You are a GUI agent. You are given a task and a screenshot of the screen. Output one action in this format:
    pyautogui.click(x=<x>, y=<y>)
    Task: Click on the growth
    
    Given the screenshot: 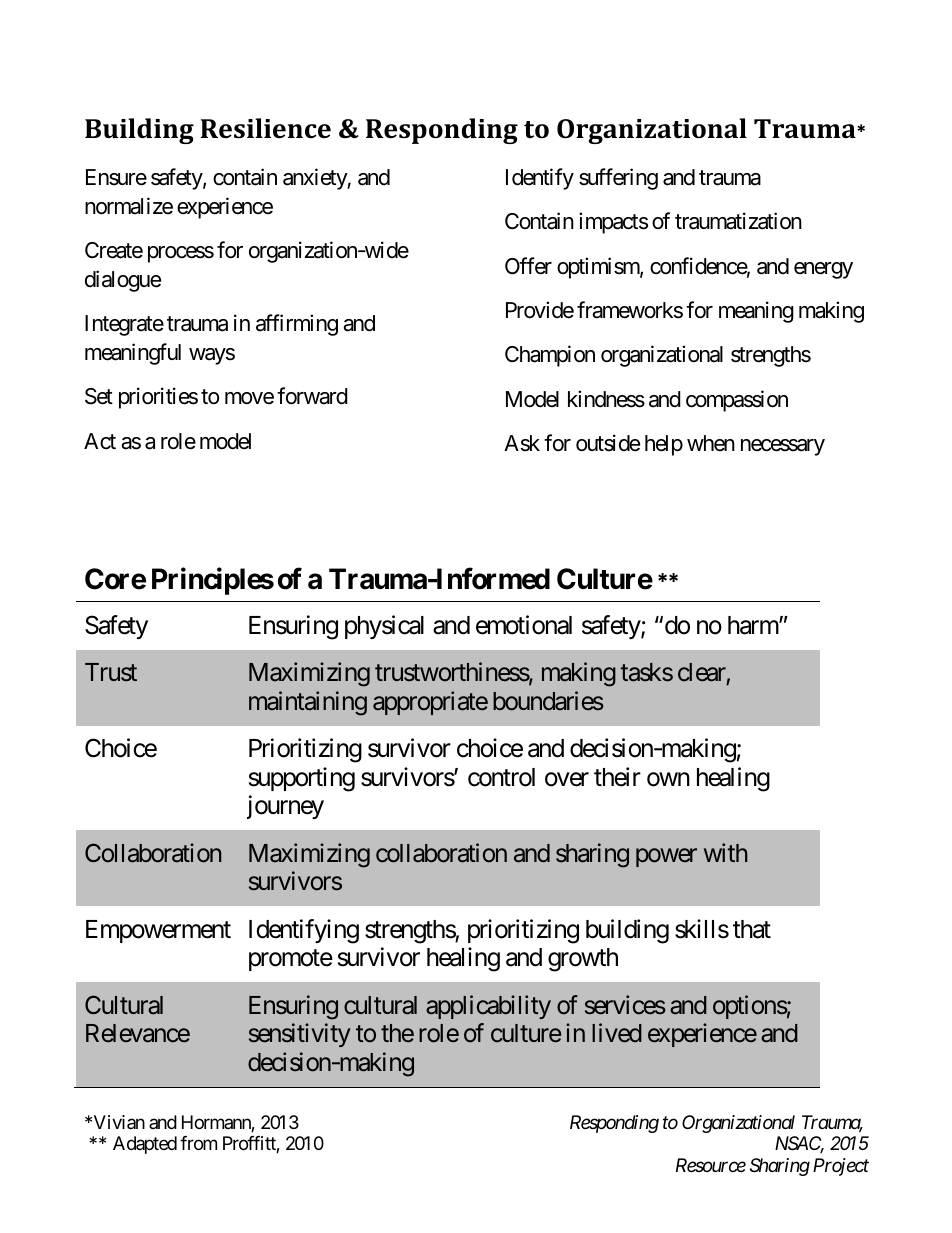 What is the action you would take?
    pyautogui.click(x=583, y=960)
